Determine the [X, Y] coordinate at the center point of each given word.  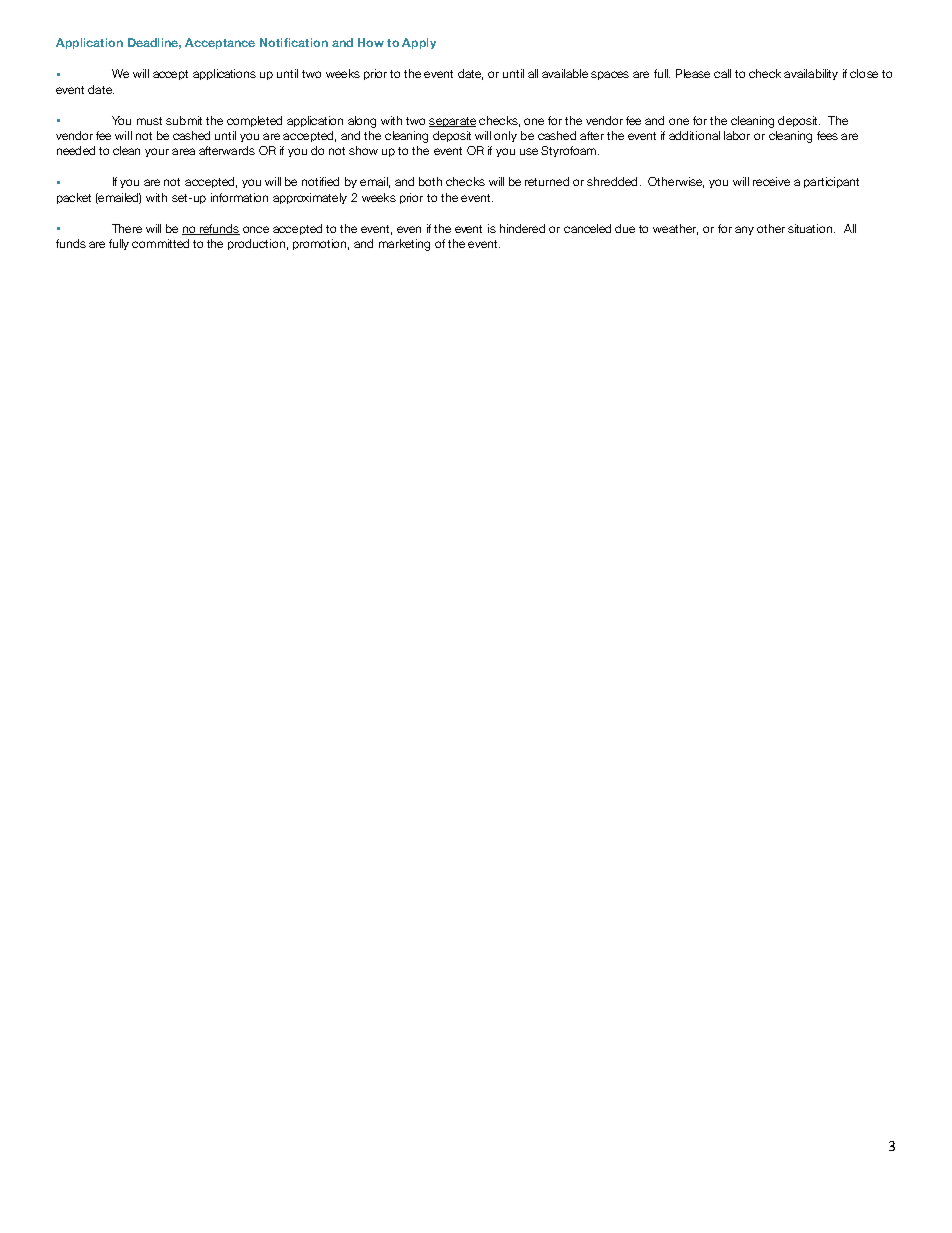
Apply [419, 43]
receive [771, 181]
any [744, 230]
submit [184, 120]
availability [811, 74]
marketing [404, 245]
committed [160, 243]
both [430, 181]
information [239, 197]
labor [737, 135]
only [505, 136]
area [183, 151]
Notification [294, 42]
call [722, 73]
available [565, 73]
